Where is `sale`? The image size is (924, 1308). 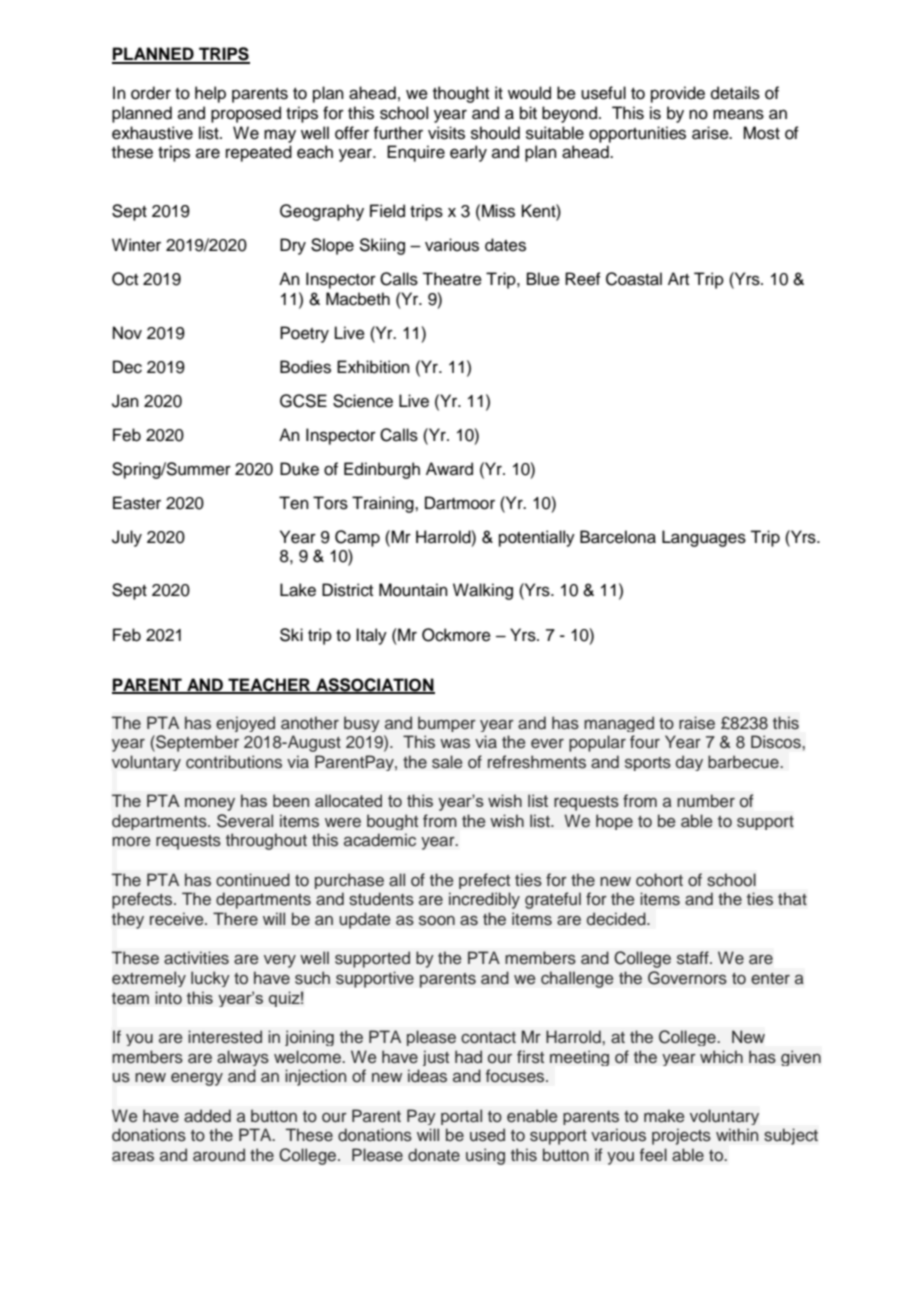
sale is located at coordinates (447, 762).
